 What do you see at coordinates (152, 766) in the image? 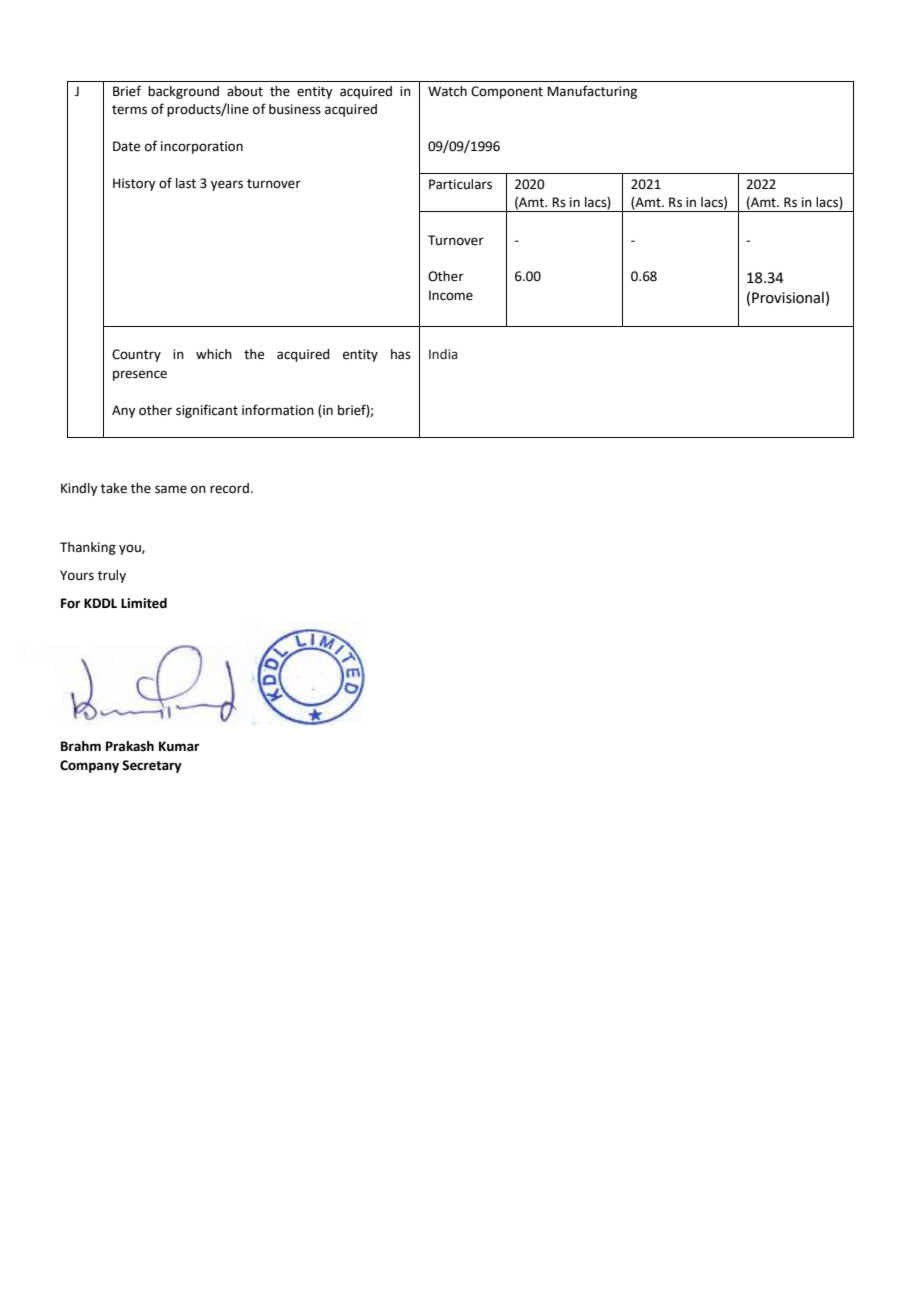
I see `Secretary` at bounding box center [152, 766].
